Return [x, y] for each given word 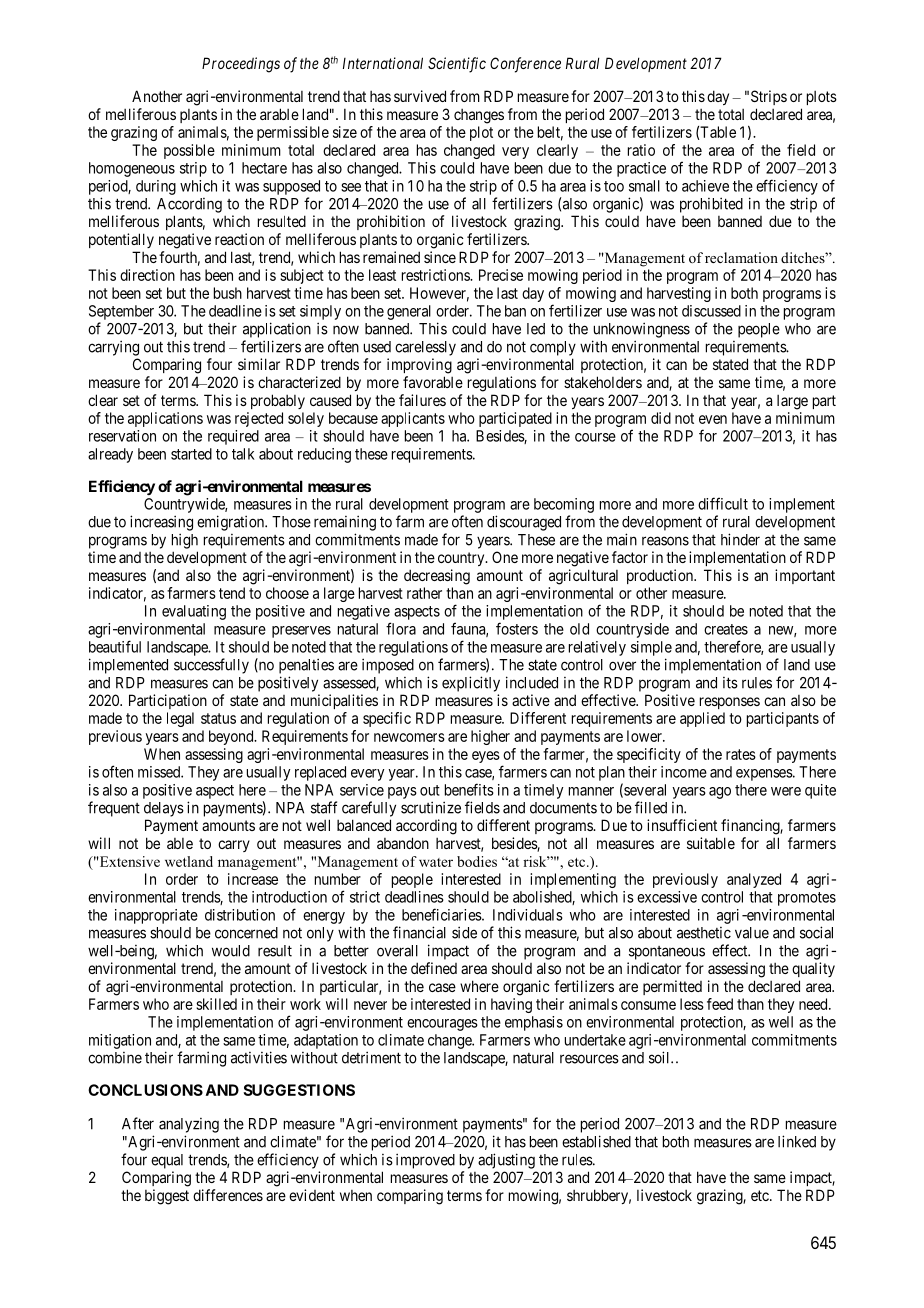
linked [797, 1141]
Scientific [457, 65]
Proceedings [241, 65]
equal [167, 1161]
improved [425, 1161]
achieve [705, 186]
